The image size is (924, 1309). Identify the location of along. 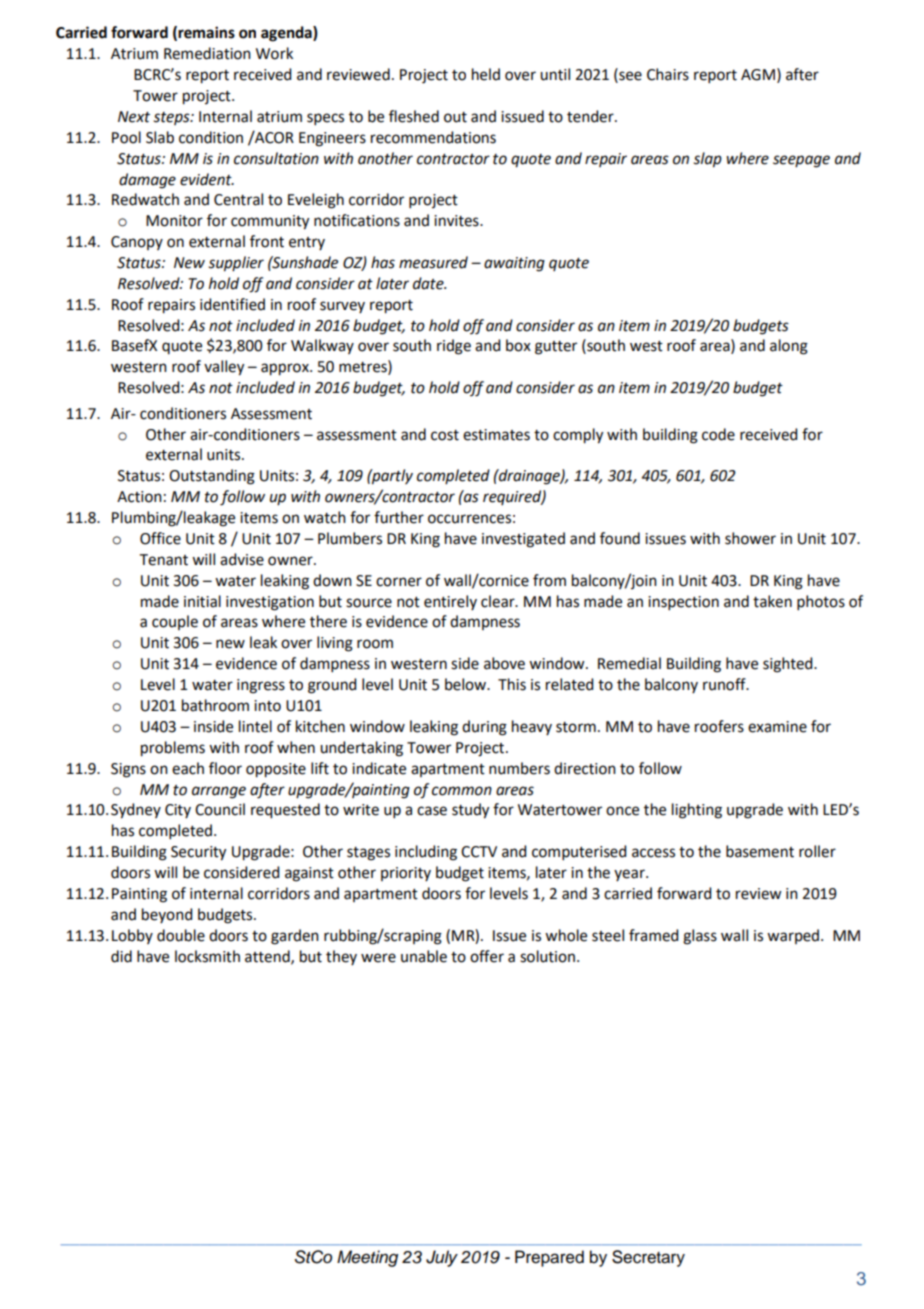
(789, 347).
